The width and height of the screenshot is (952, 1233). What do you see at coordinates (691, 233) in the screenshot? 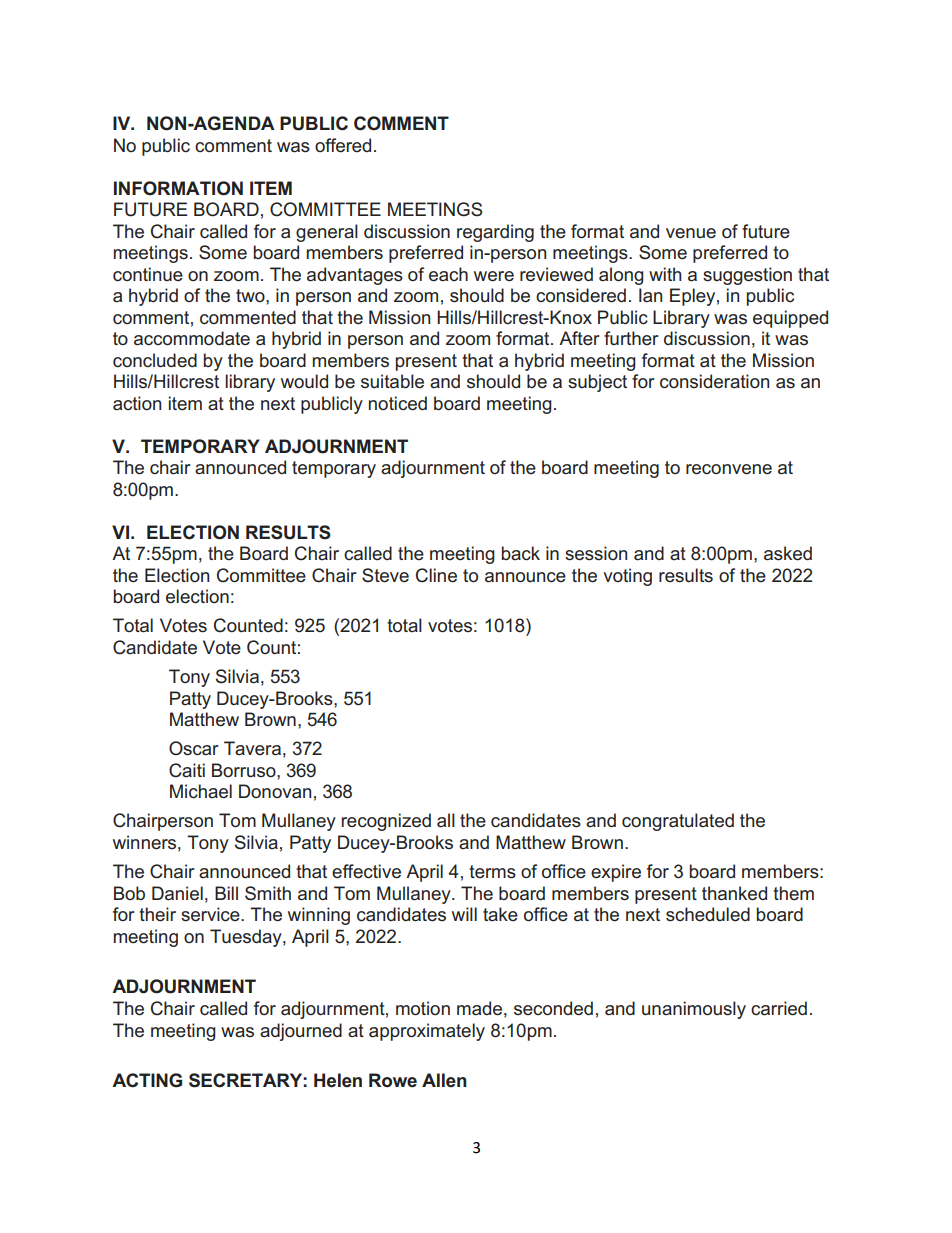
I see `venue` at bounding box center [691, 233].
